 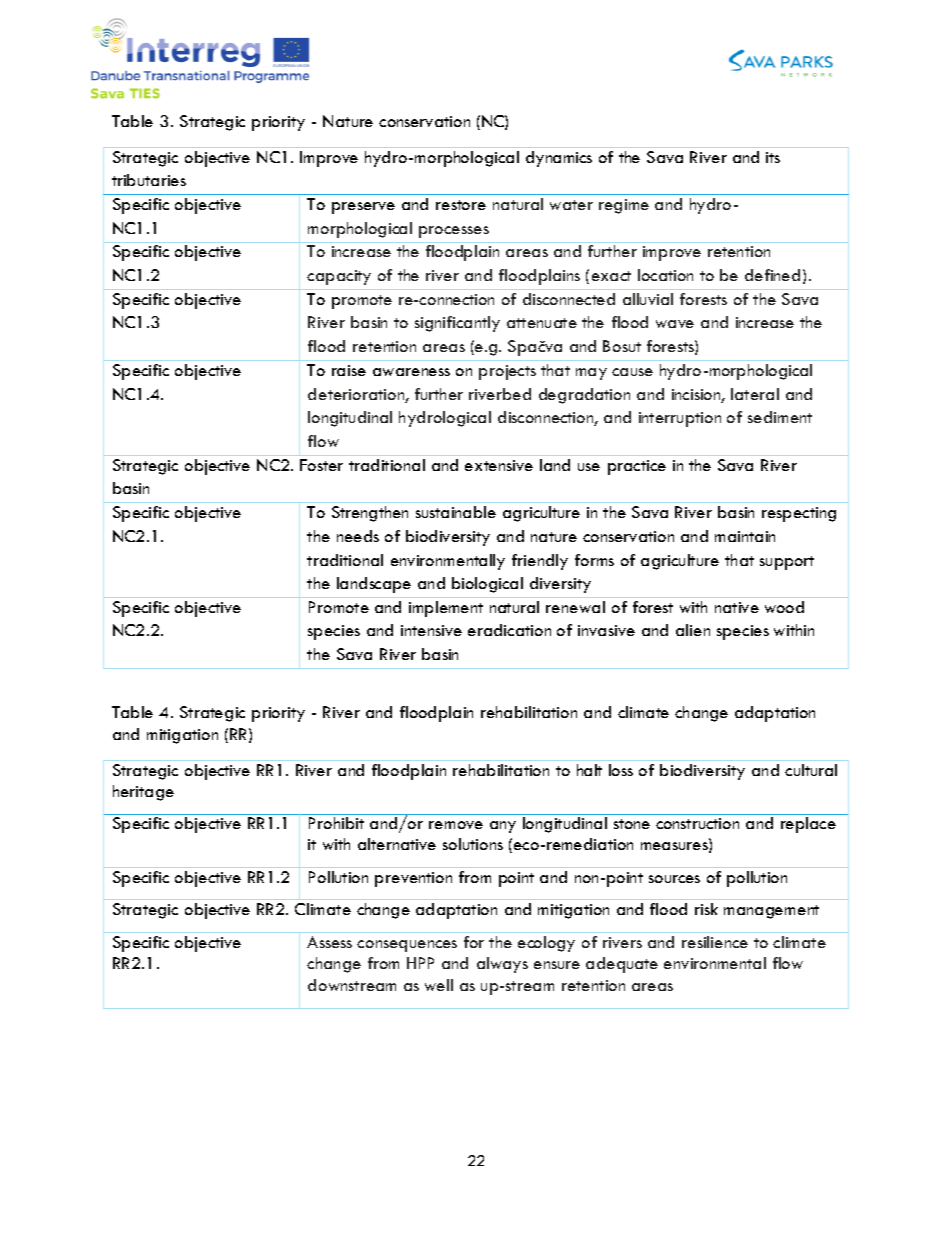 I want to click on support, so click(x=787, y=563).
